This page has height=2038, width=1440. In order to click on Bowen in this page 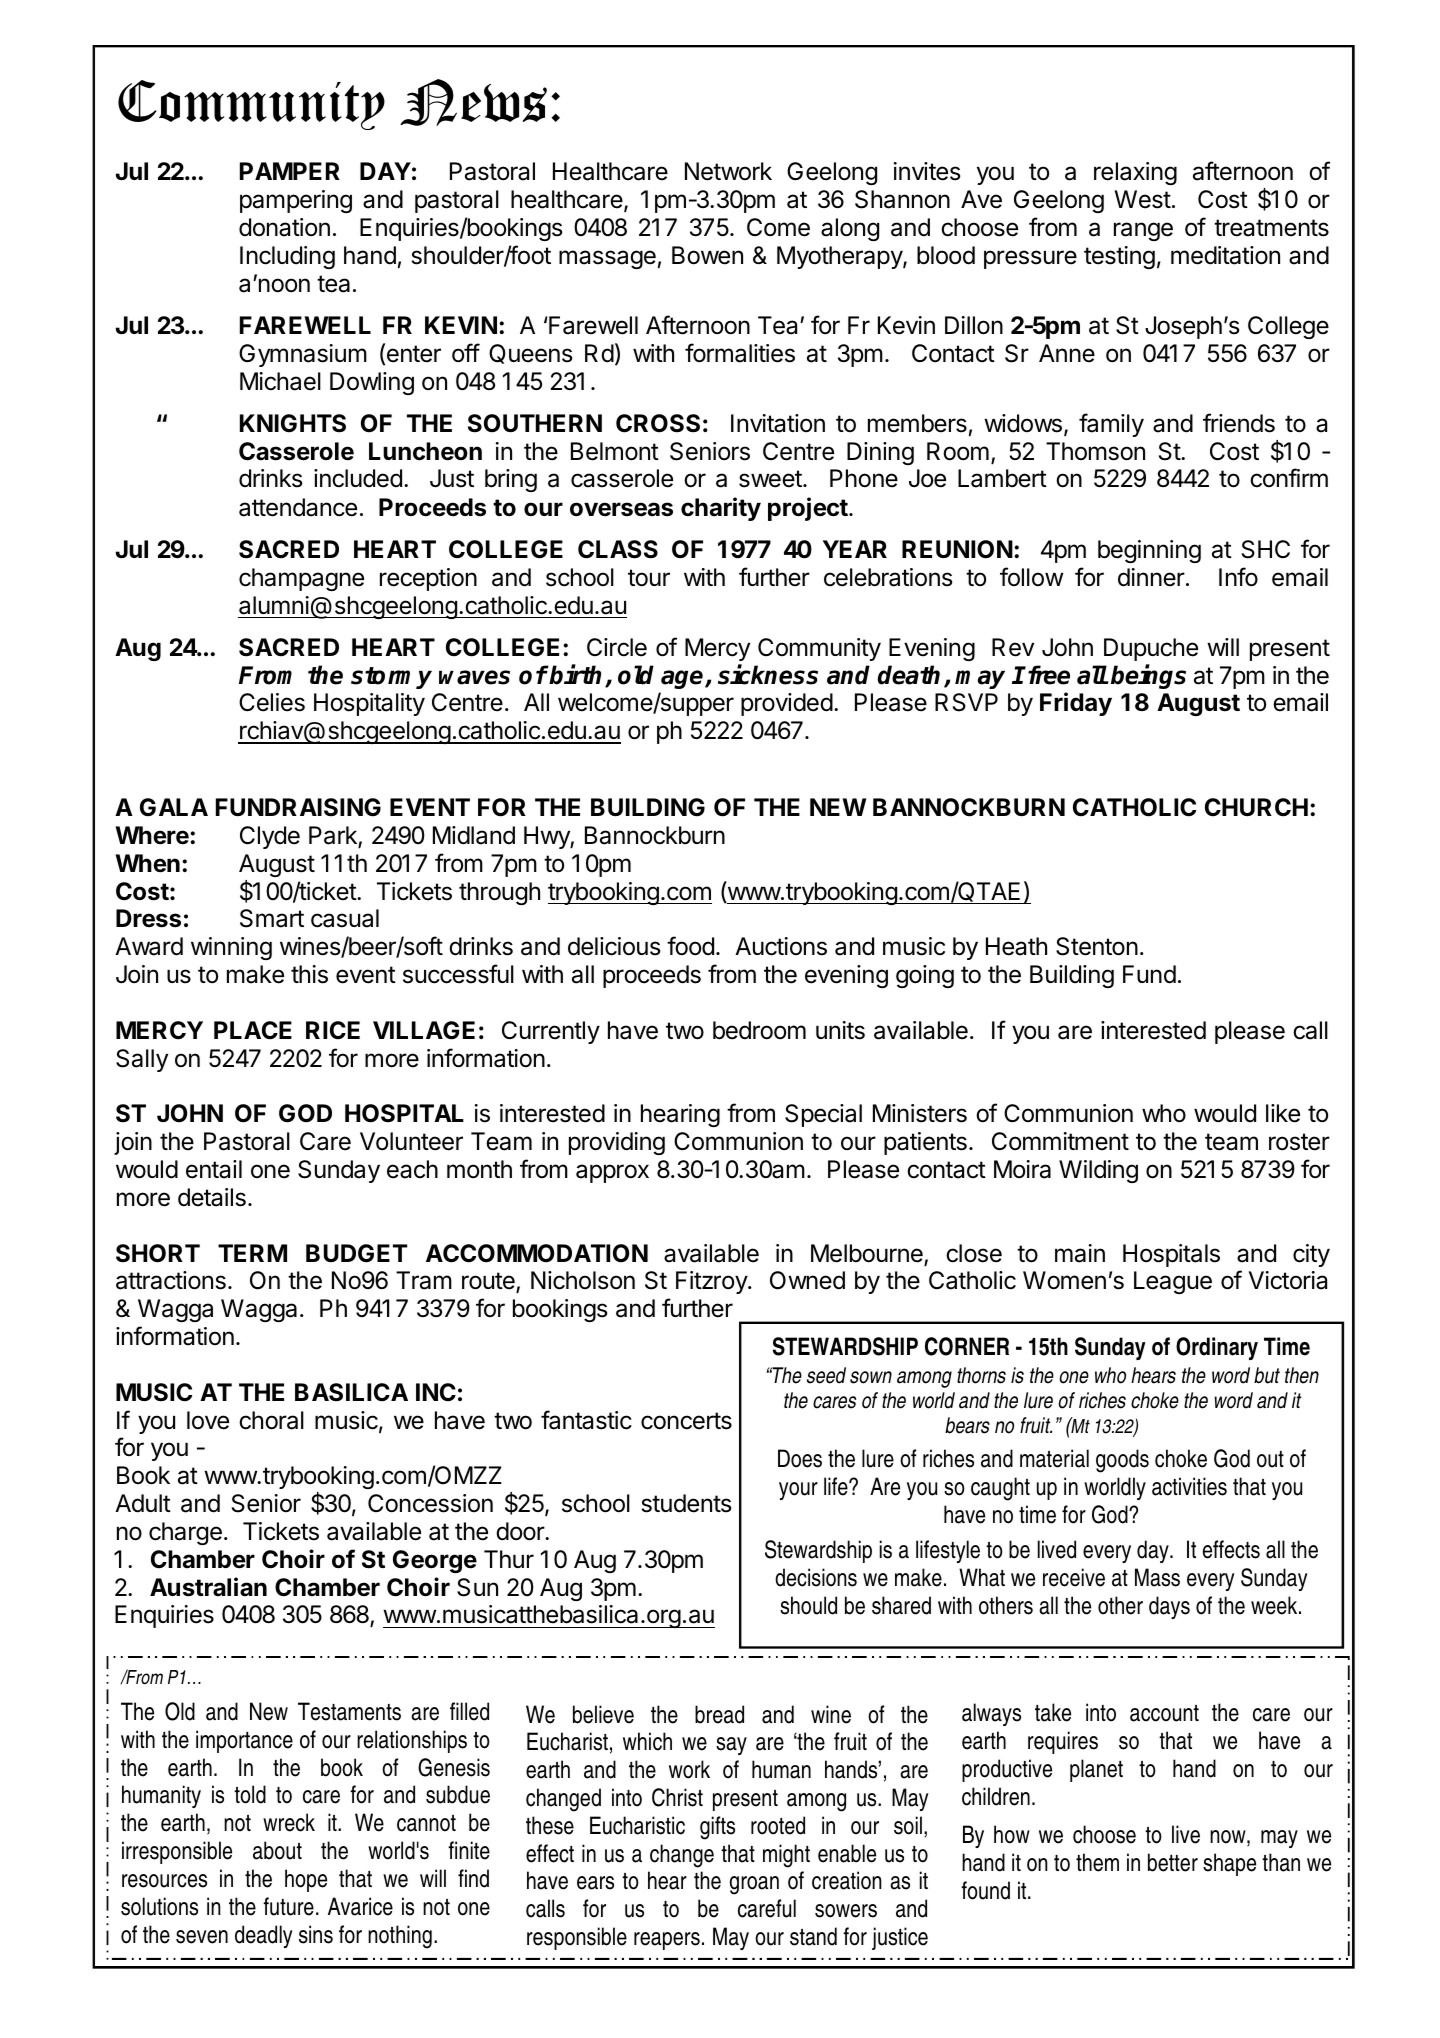, I will do `click(707, 255)`.
